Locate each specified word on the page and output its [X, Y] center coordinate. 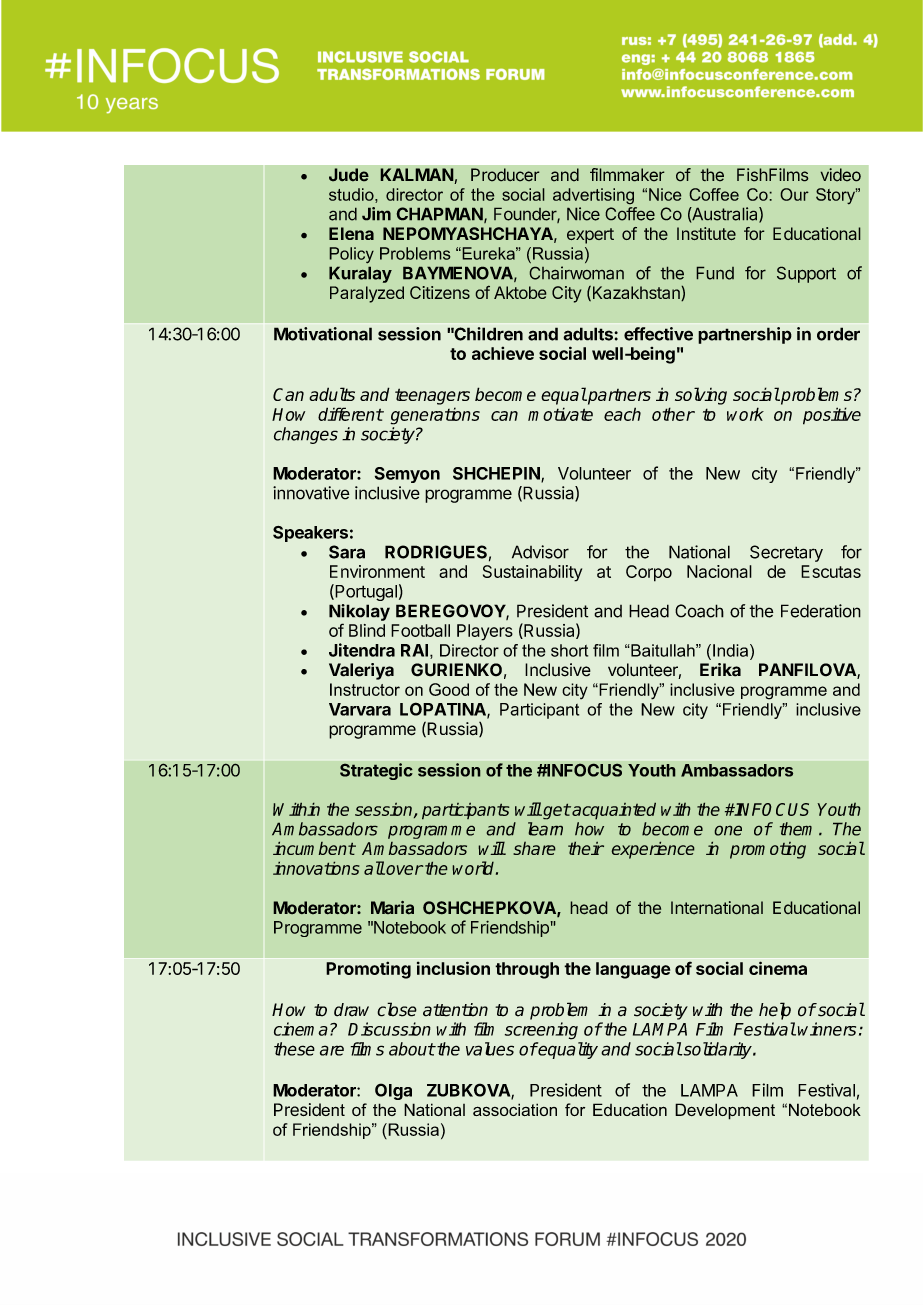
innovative [311, 493]
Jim [376, 214]
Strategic [376, 771]
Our [794, 194]
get [556, 811]
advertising [593, 196]
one [728, 830]
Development [725, 1111]
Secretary [786, 553]
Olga [393, 1091]
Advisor [540, 552]
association [515, 1109]
